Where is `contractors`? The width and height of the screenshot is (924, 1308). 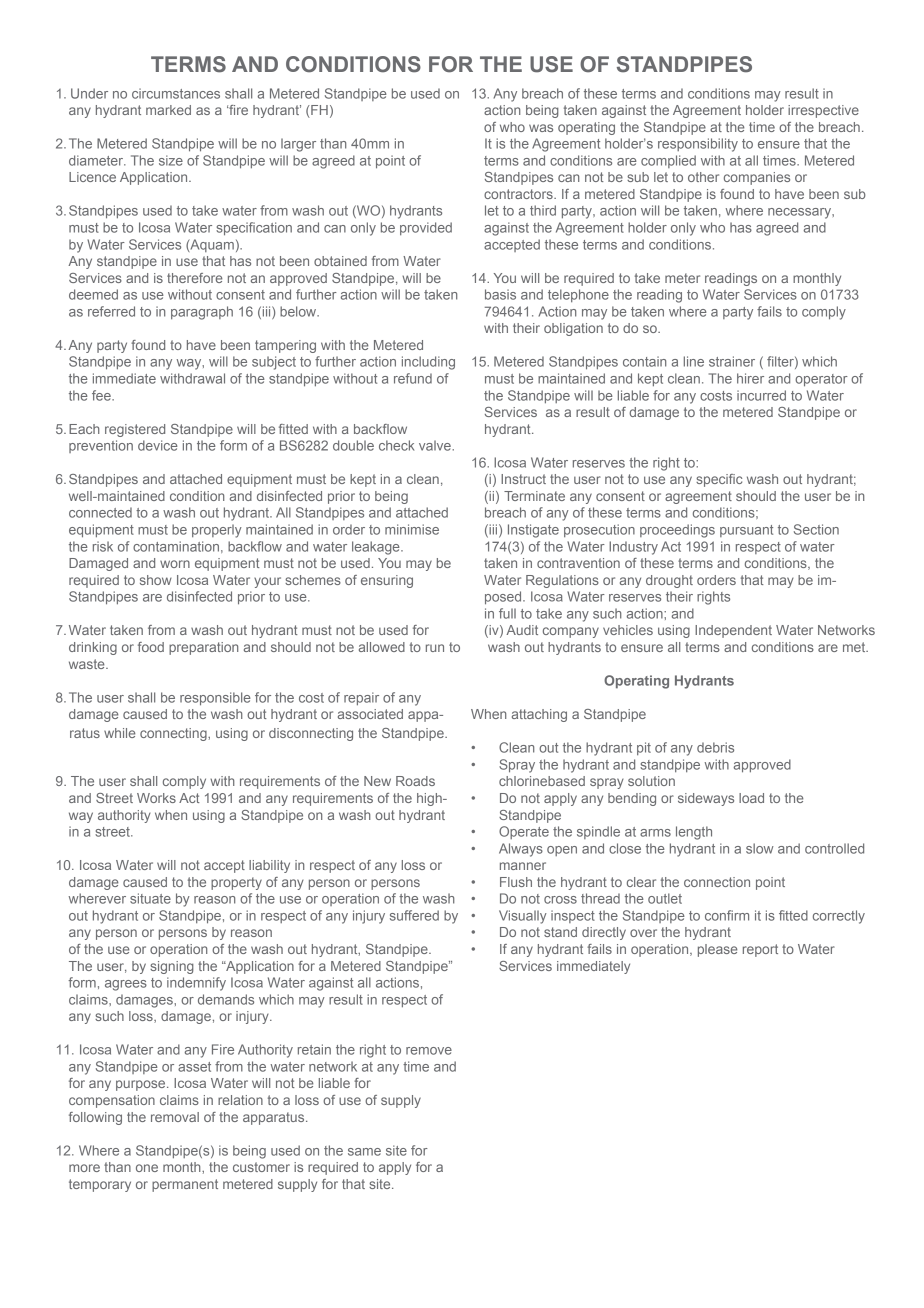
contractors is located at coordinates (519, 194).
